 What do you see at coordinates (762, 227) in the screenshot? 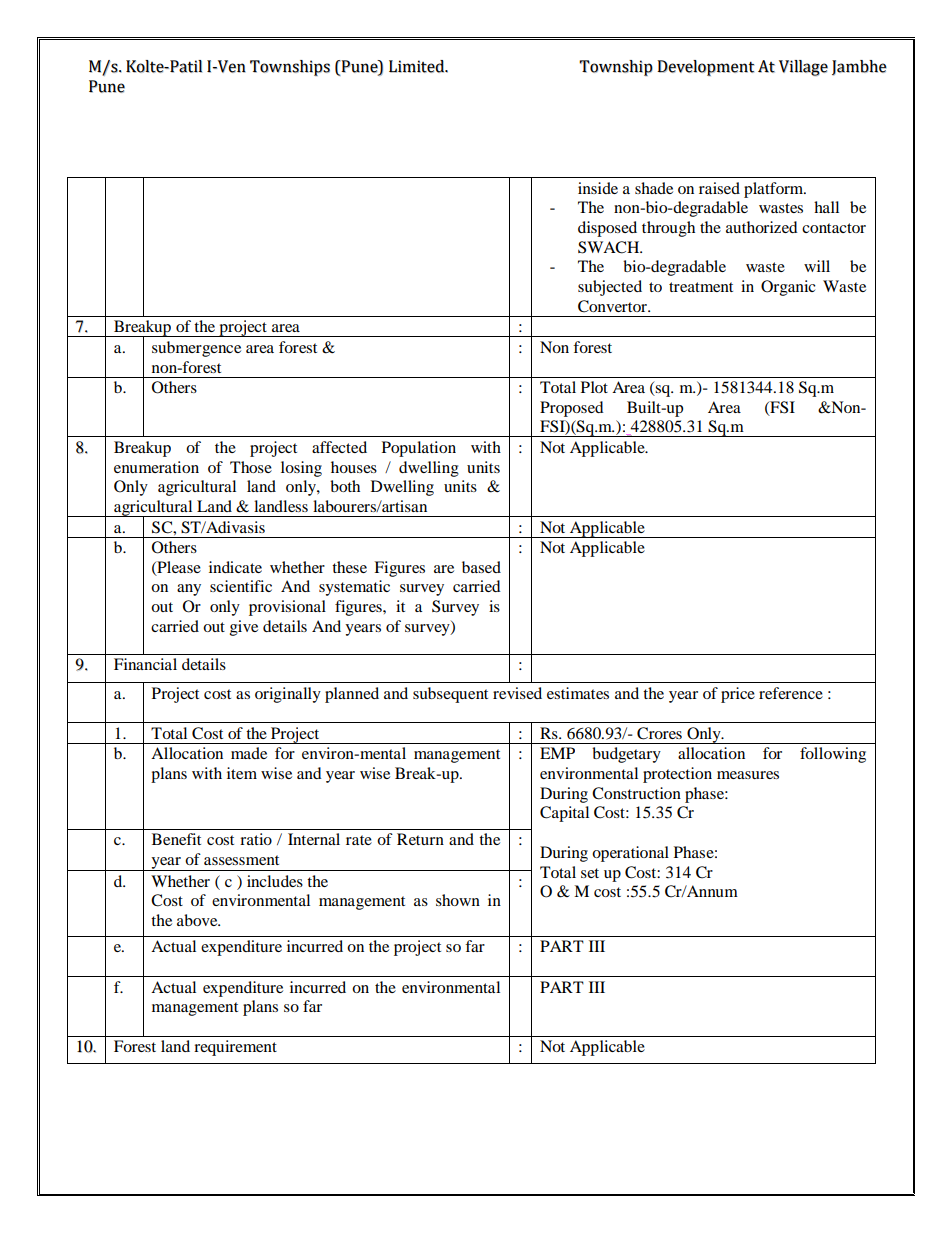
I see `authorized` at bounding box center [762, 227].
